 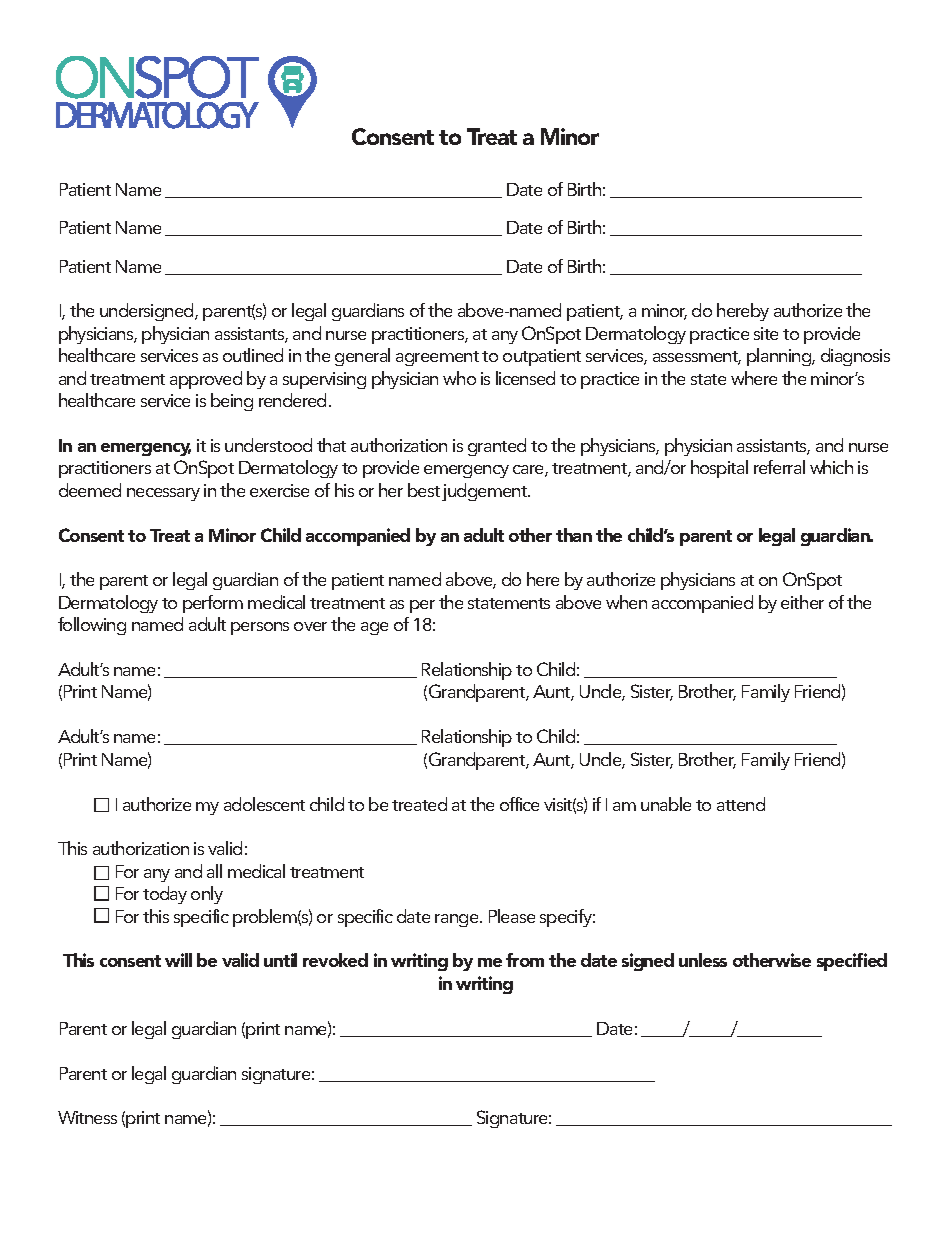 I want to click on either, so click(x=802, y=602).
